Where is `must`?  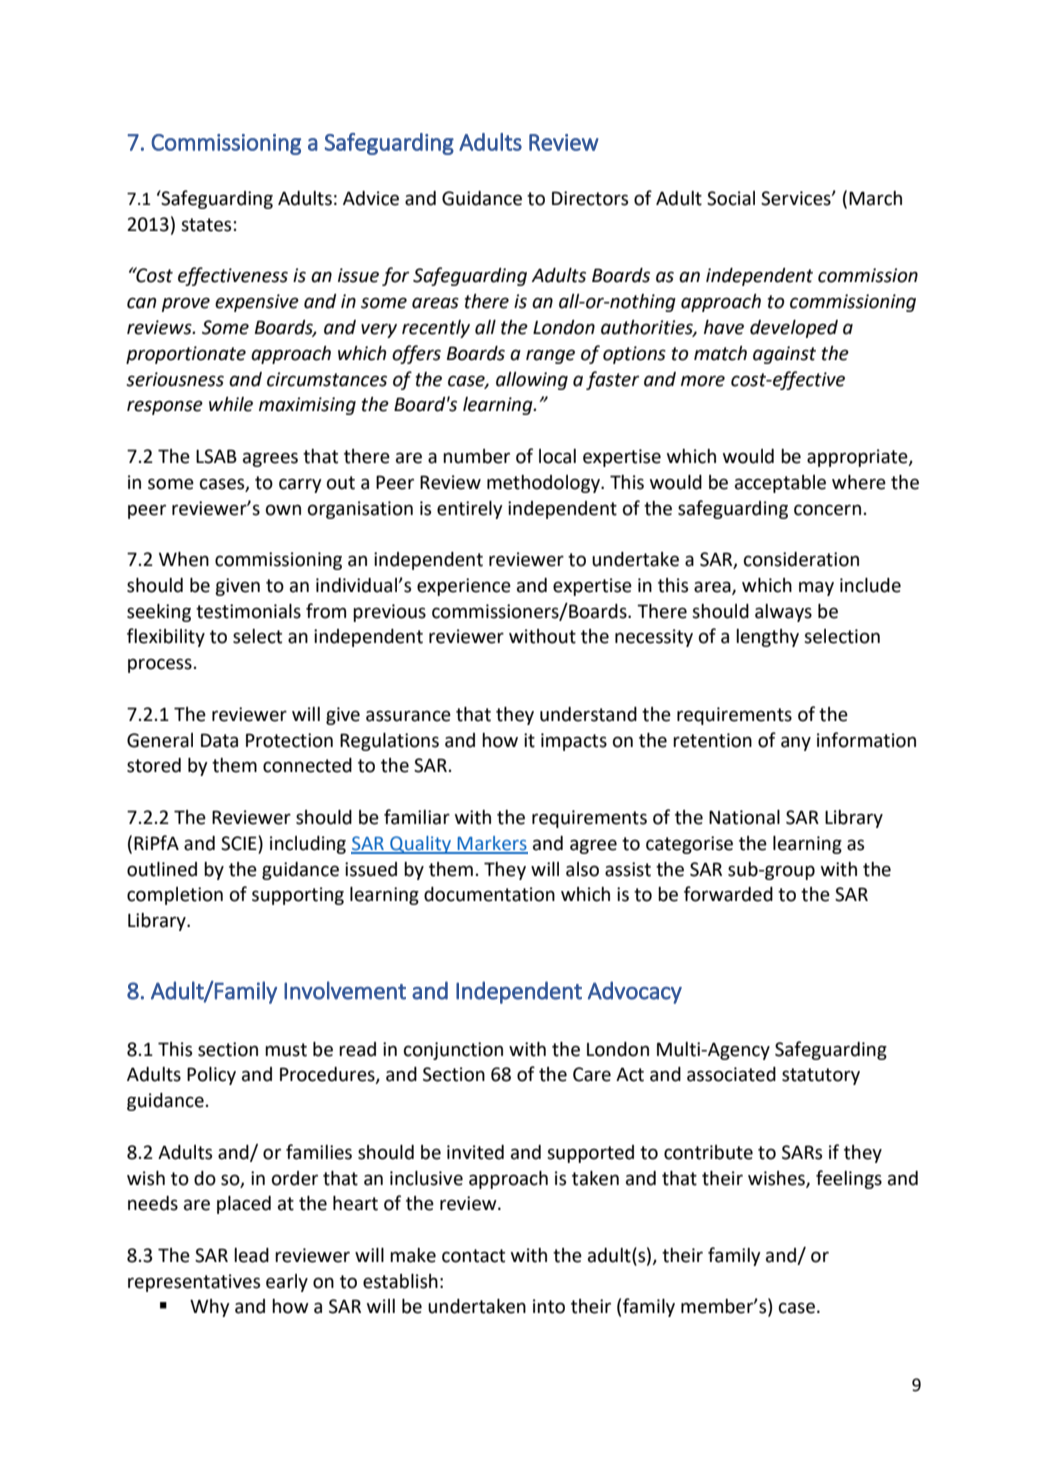
must is located at coordinates (286, 1050).
